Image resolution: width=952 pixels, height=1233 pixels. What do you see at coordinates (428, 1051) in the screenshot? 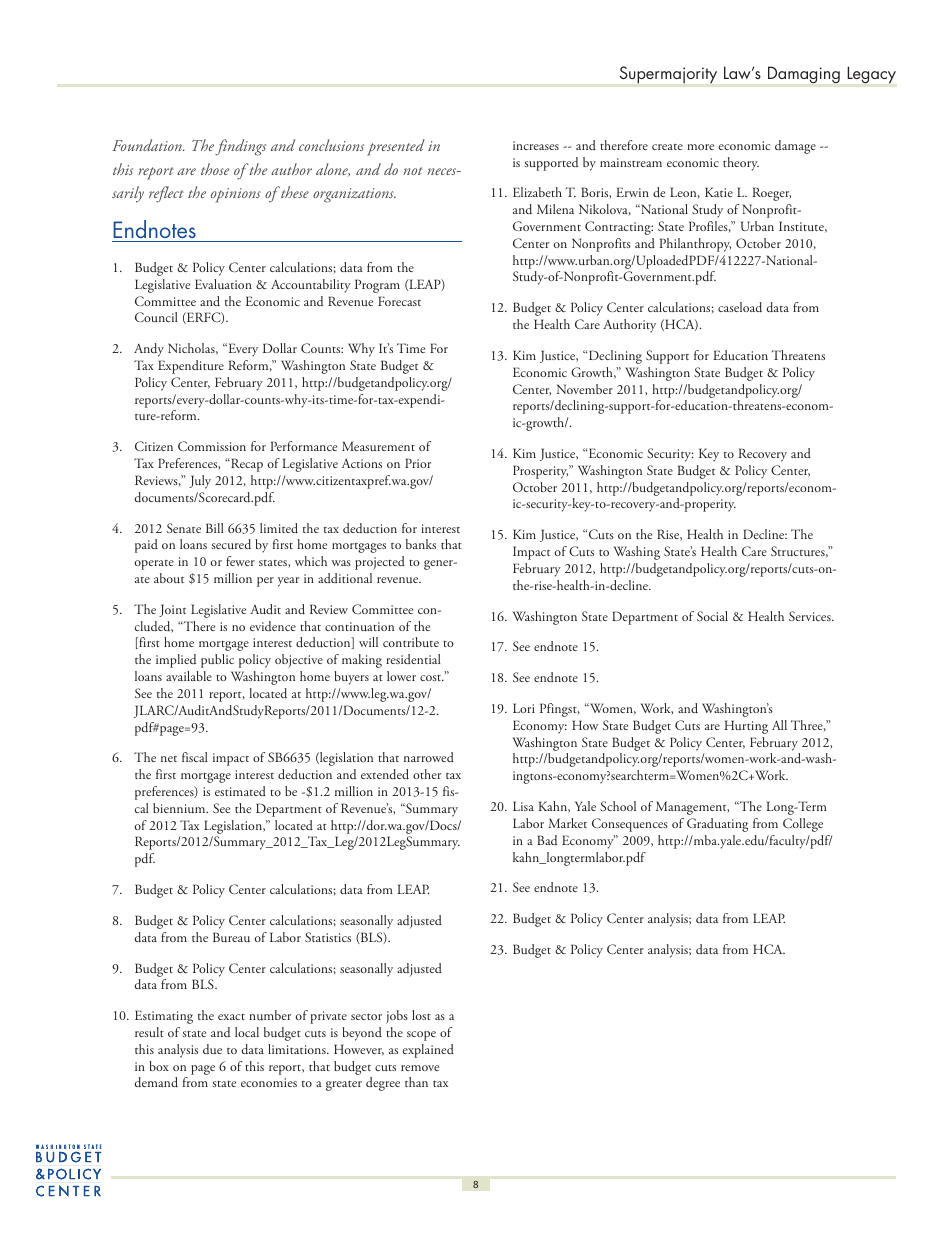
I see `explained` at bounding box center [428, 1051].
